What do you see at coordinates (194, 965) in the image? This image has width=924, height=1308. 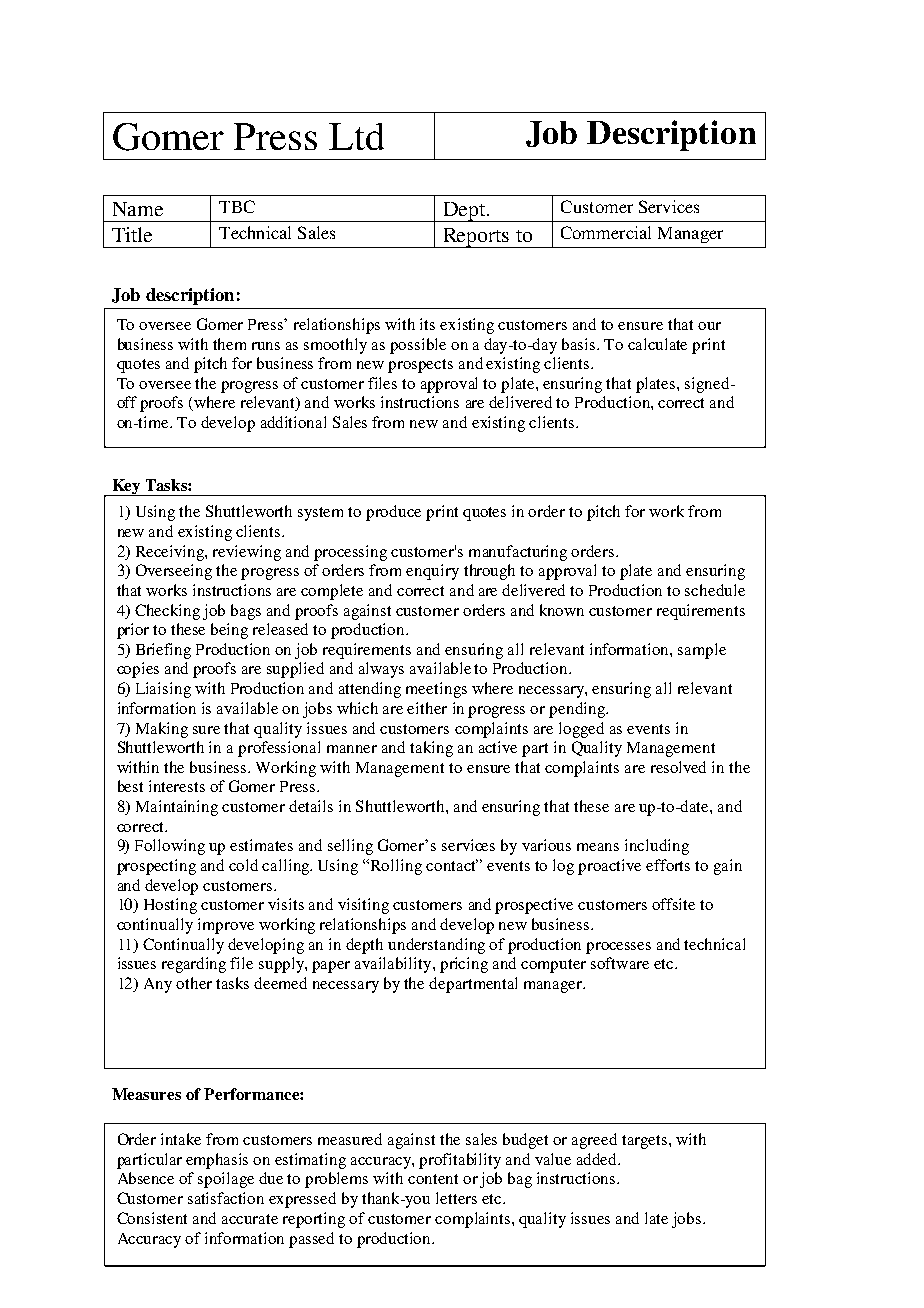 I see `regarding` at bounding box center [194, 965].
